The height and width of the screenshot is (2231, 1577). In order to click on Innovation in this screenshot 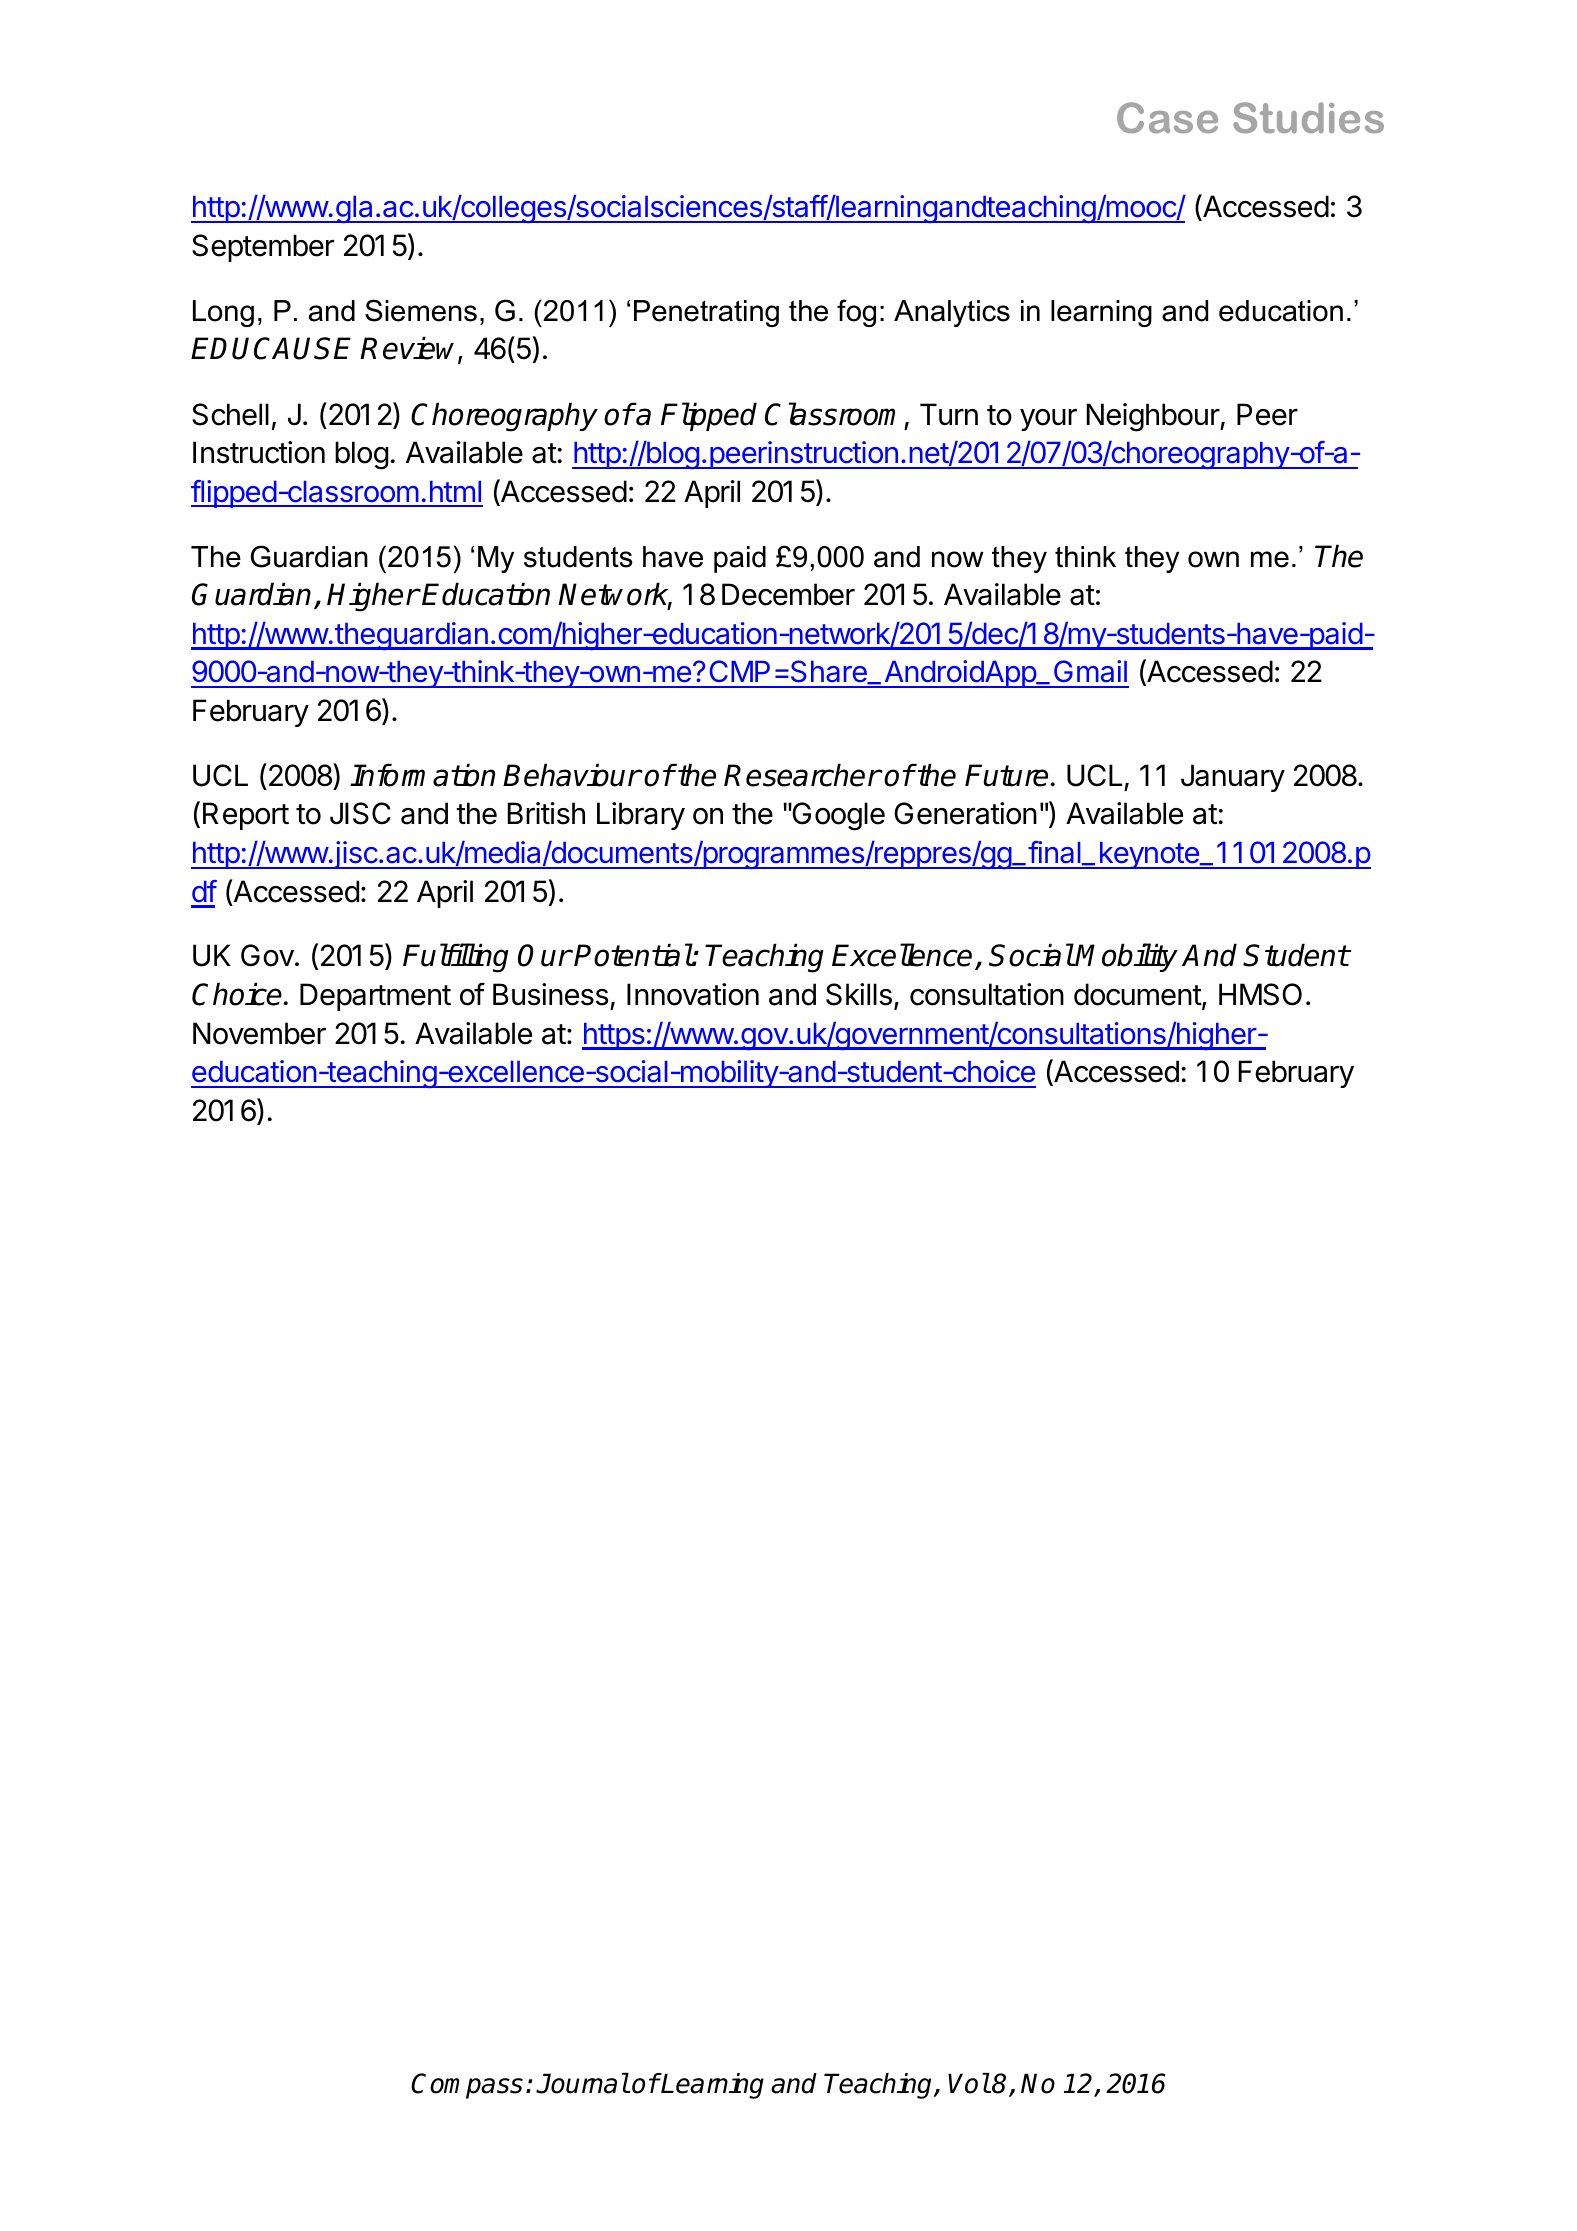, I will do `click(693, 994)`.
